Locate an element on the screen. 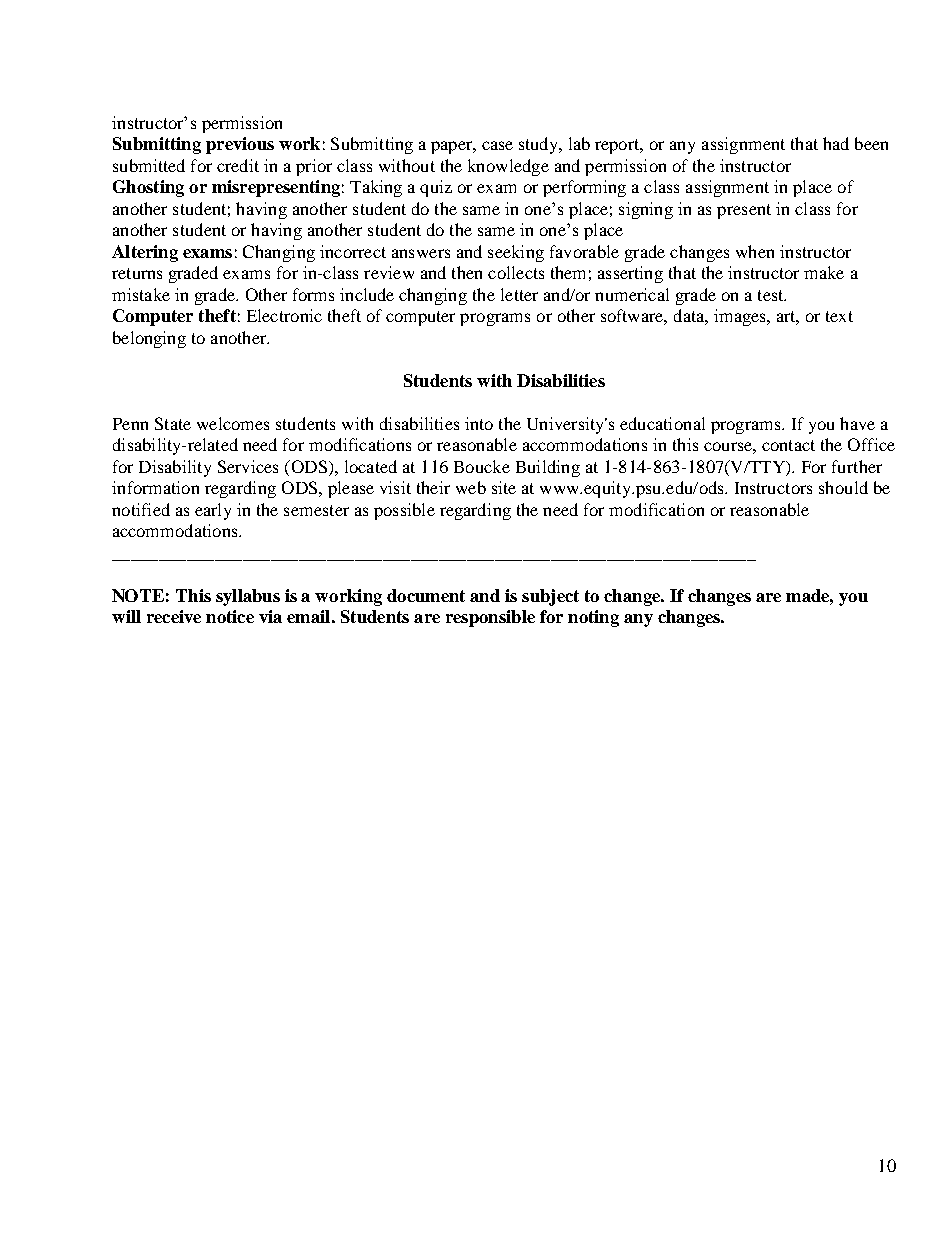 Image resolution: width=952 pixels, height=1233 pixels. knowledge is located at coordinates (508, 167).
